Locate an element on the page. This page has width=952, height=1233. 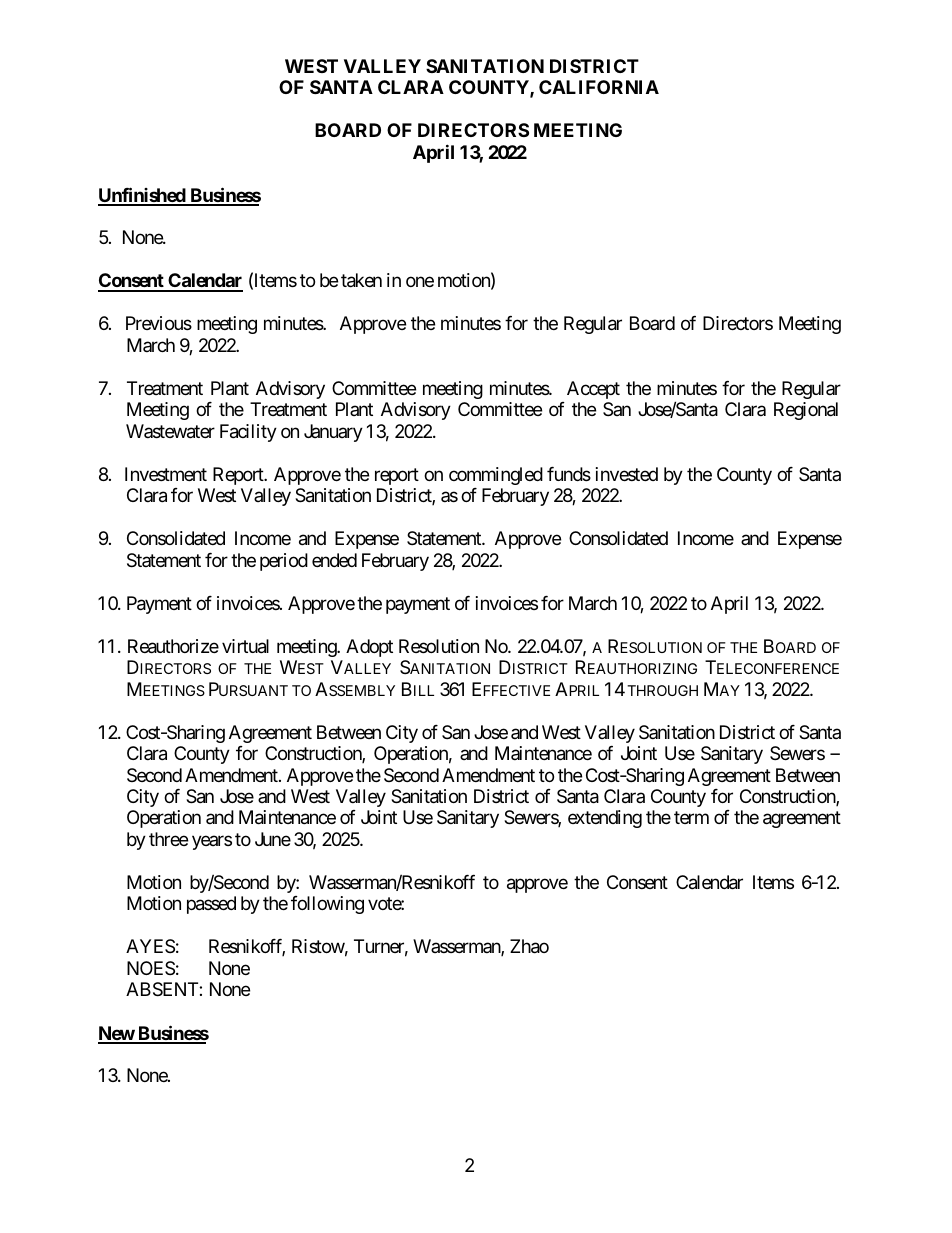
Adopt is located at coordinates (369, 648).
